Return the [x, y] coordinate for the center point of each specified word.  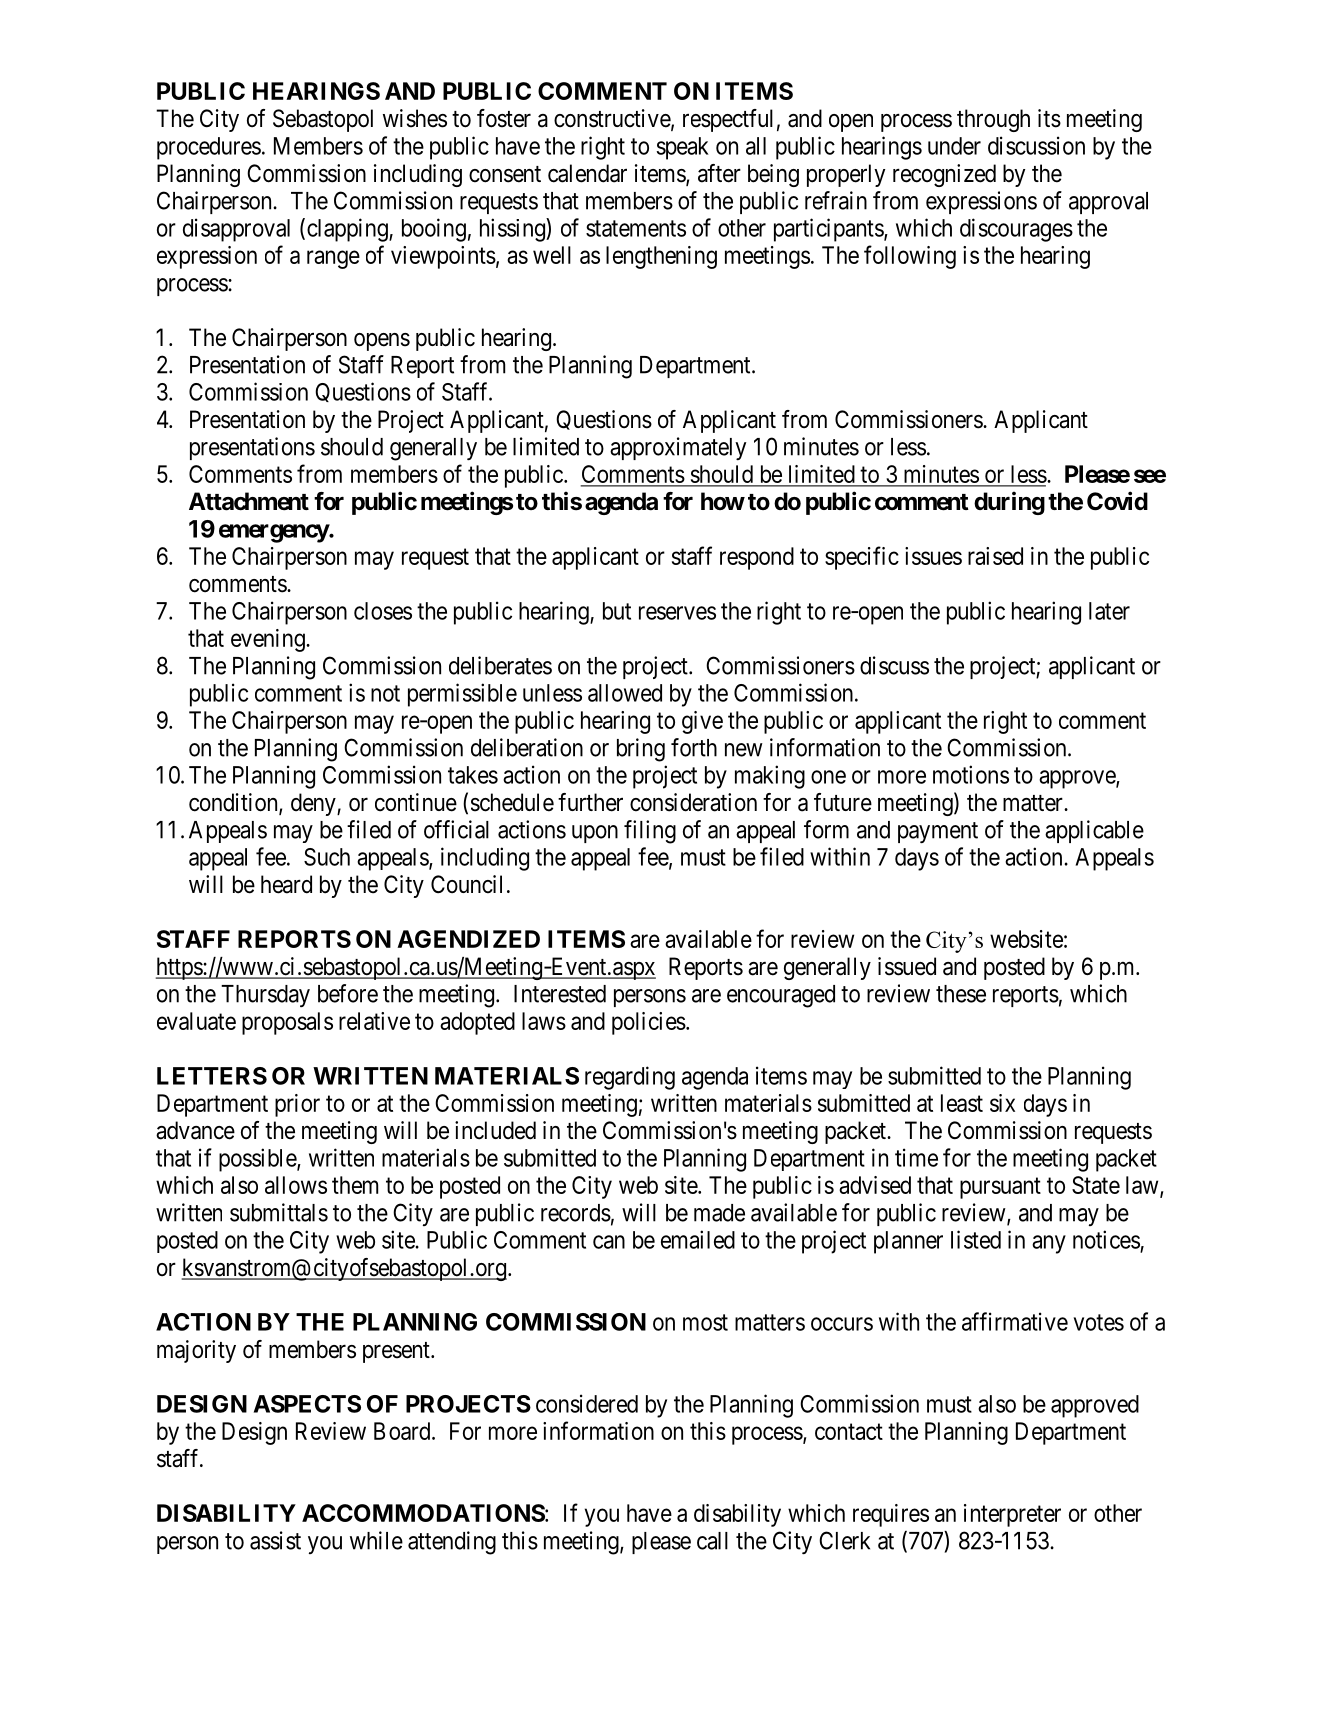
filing [650, 832]
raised [995, 556]
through [993, 120]
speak [683, 148]
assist [275, 1540]
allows [296, 1185]
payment [938, 832]
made [719, 1213]
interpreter [1012, 1515]
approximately [678, 448]
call [712, 1541]
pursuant [1000, 1188]
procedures [209, 148]
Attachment [249, 501]
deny [314, 804]
